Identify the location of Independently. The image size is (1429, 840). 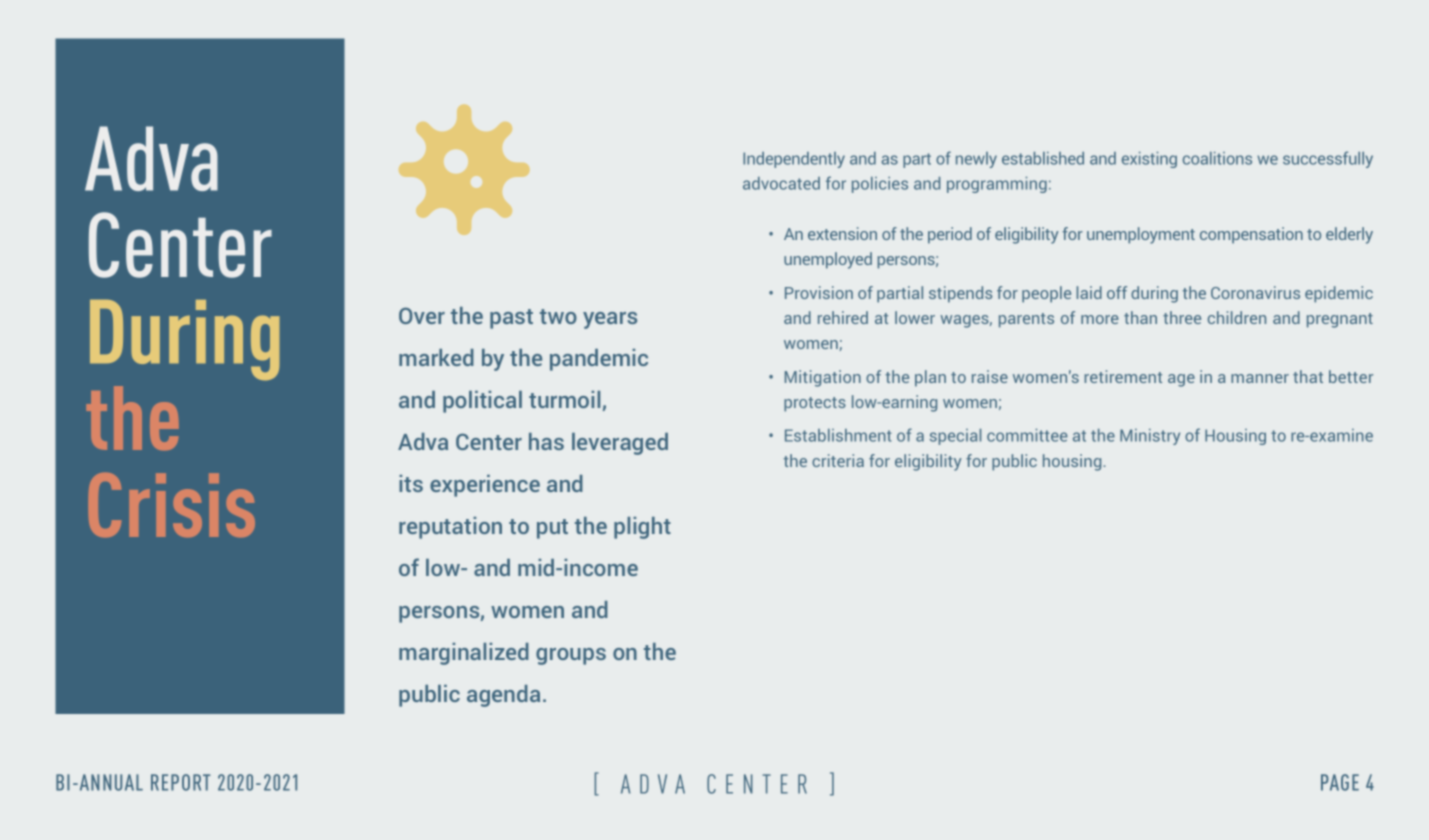
(794, 160).
